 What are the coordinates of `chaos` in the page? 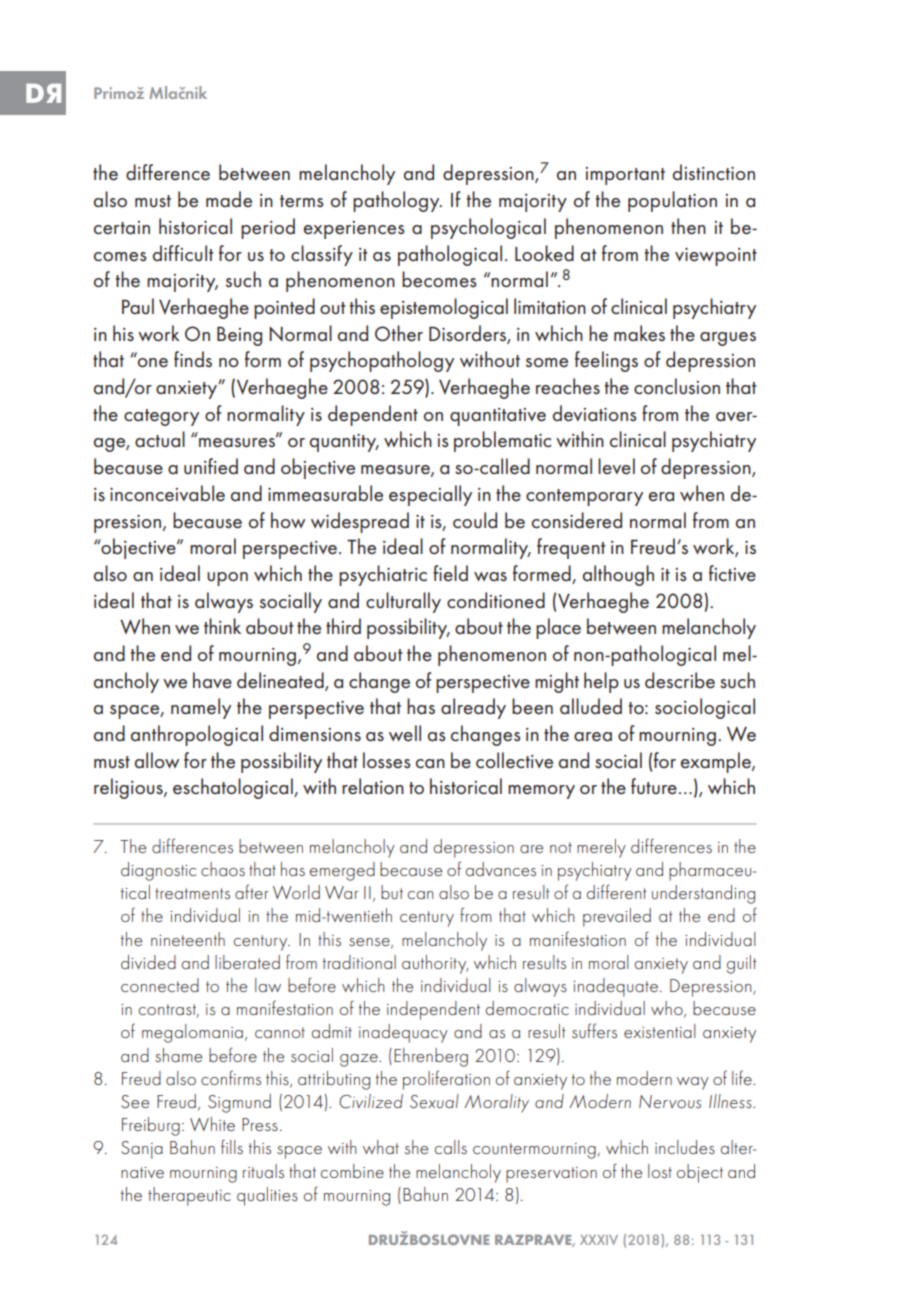 It's located at (223, 869).
